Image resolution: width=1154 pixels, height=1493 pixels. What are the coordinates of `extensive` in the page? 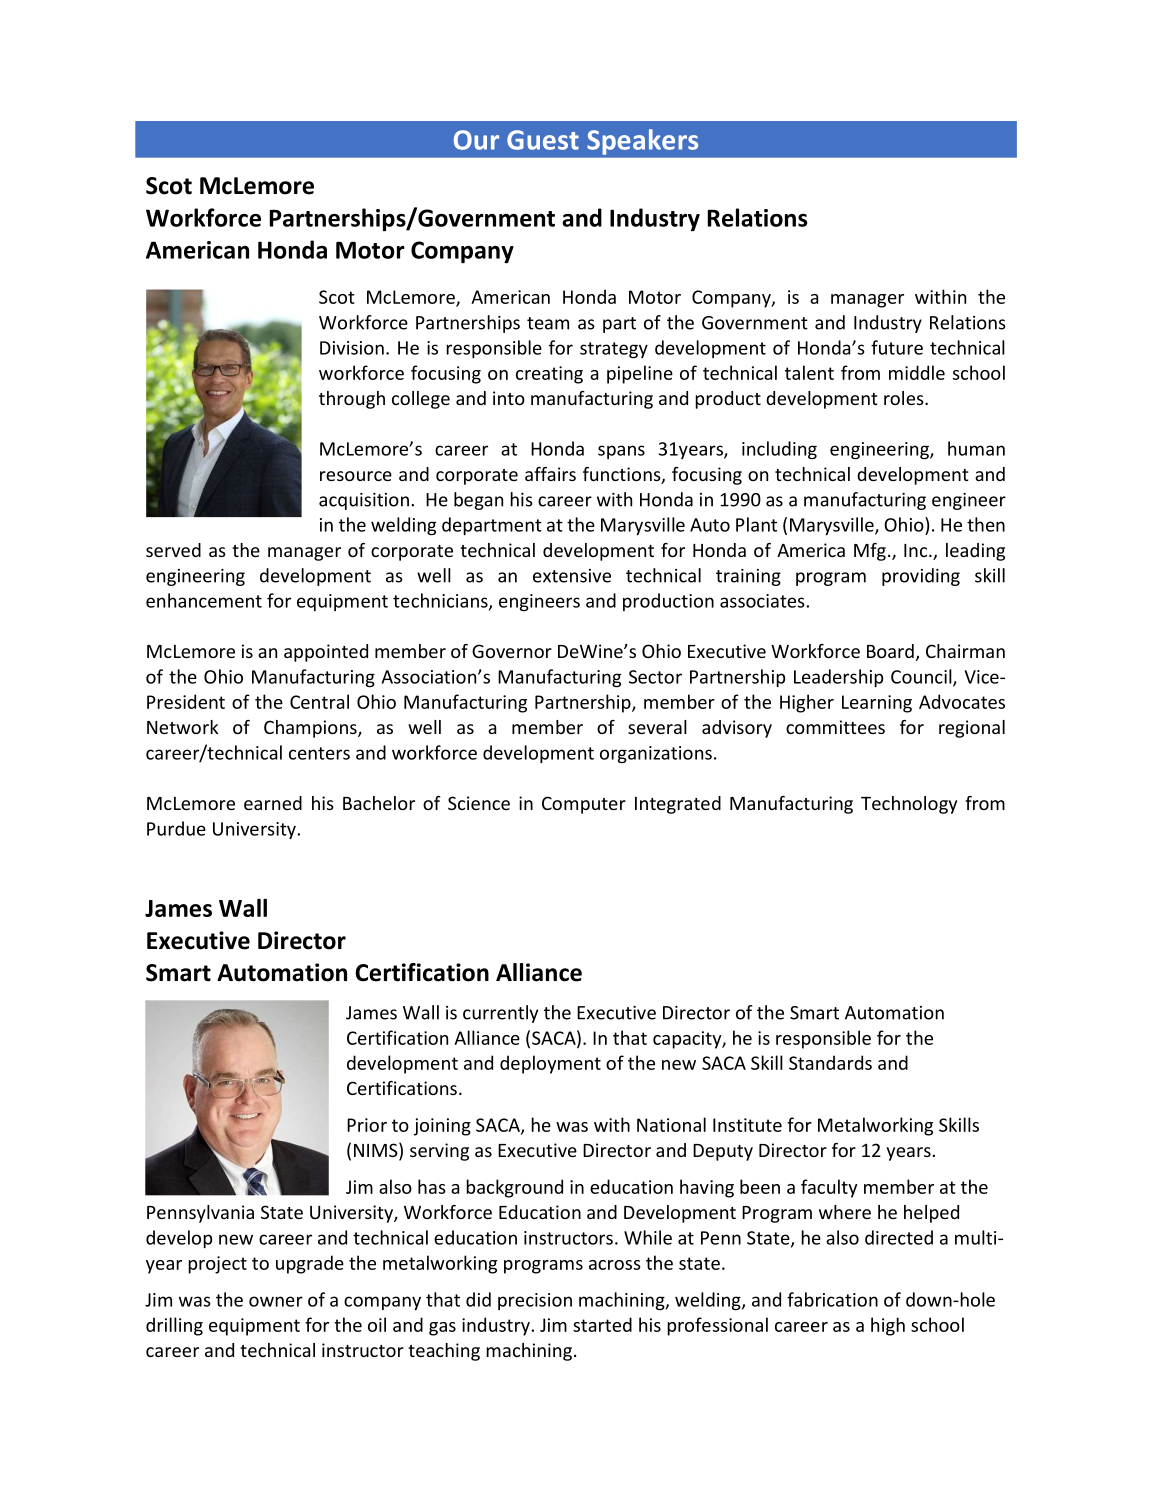 It's located at (572, 576).
